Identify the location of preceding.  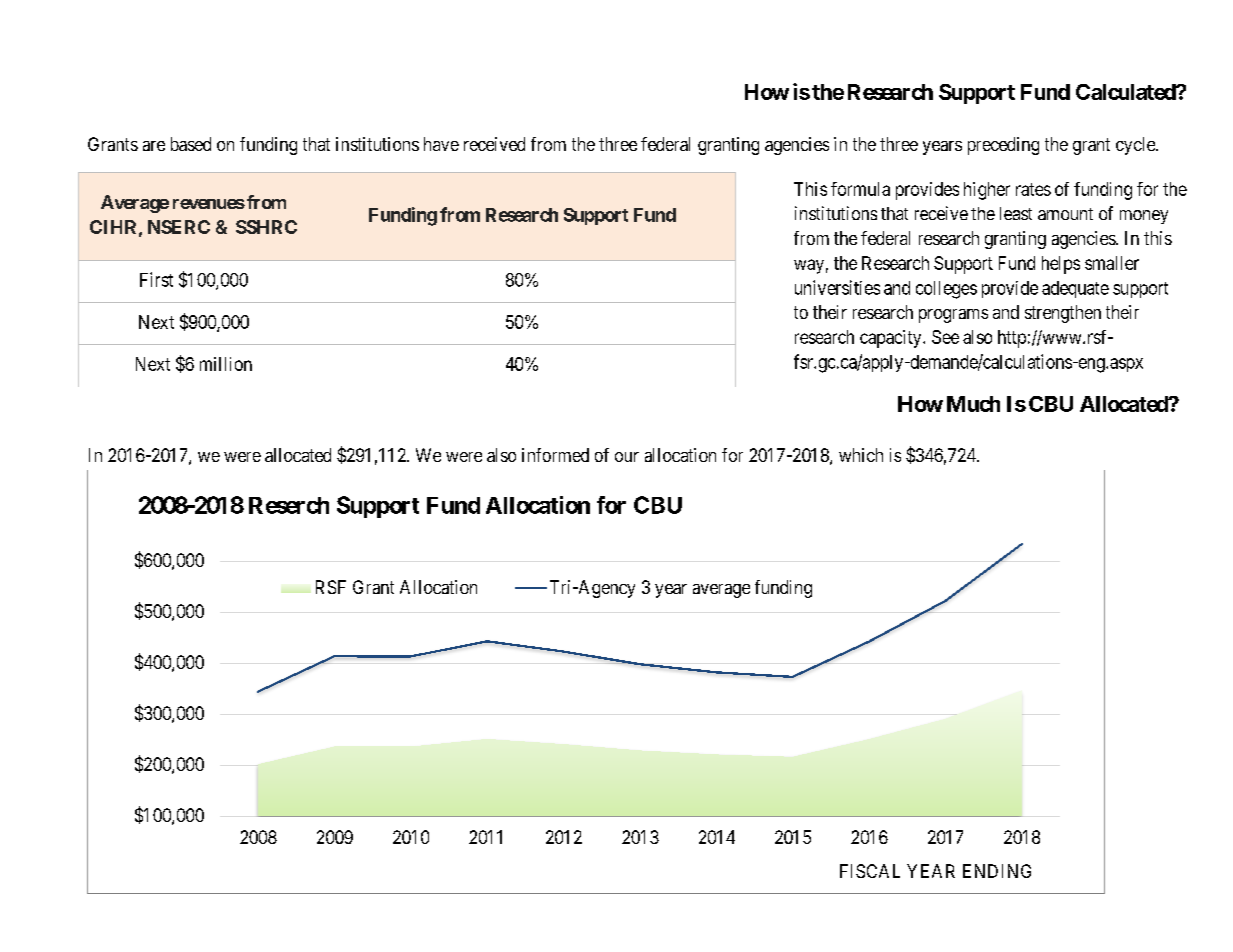
(1003, 146).
